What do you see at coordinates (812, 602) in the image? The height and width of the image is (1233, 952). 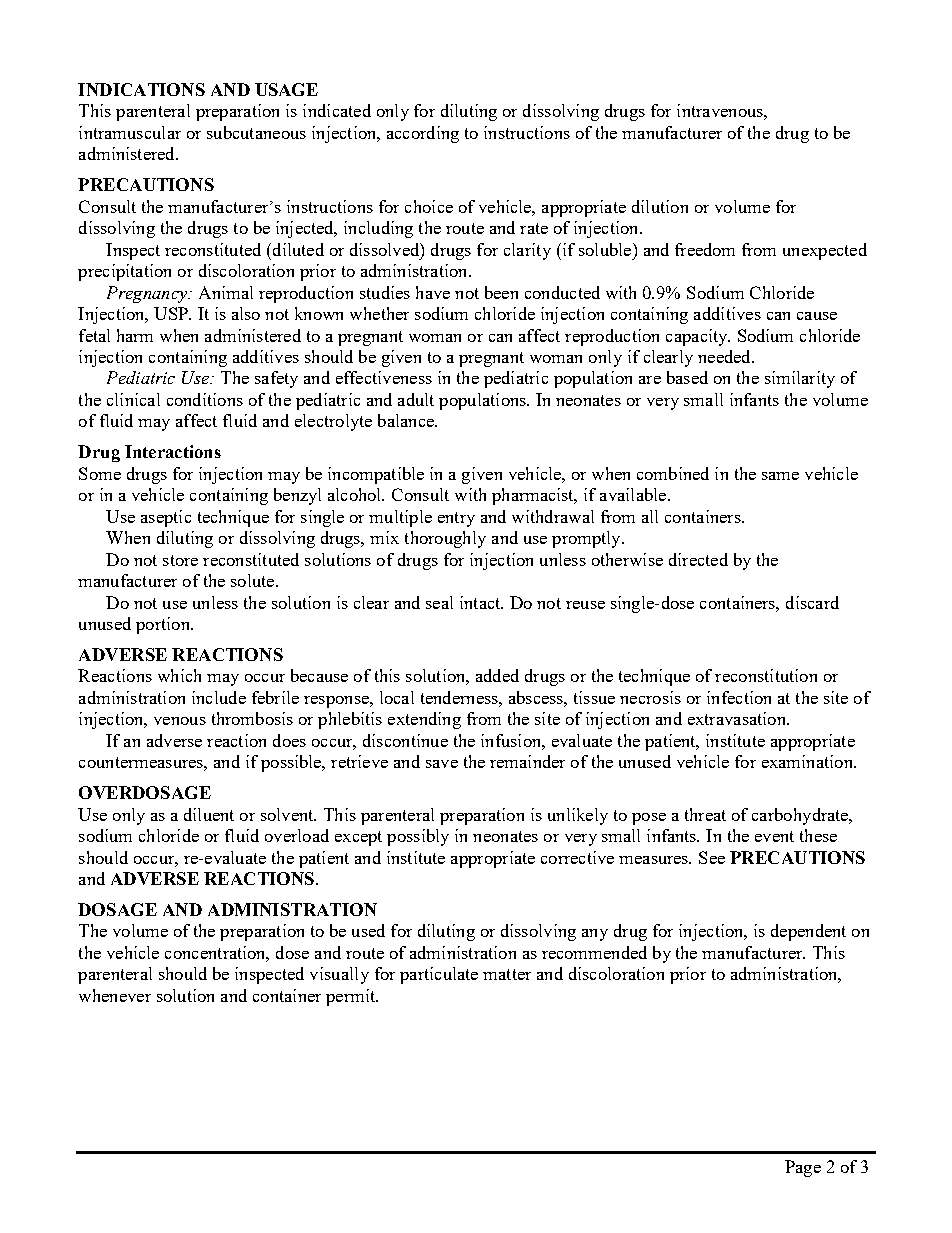 I see `discard` at bounding box center [812, 602].
